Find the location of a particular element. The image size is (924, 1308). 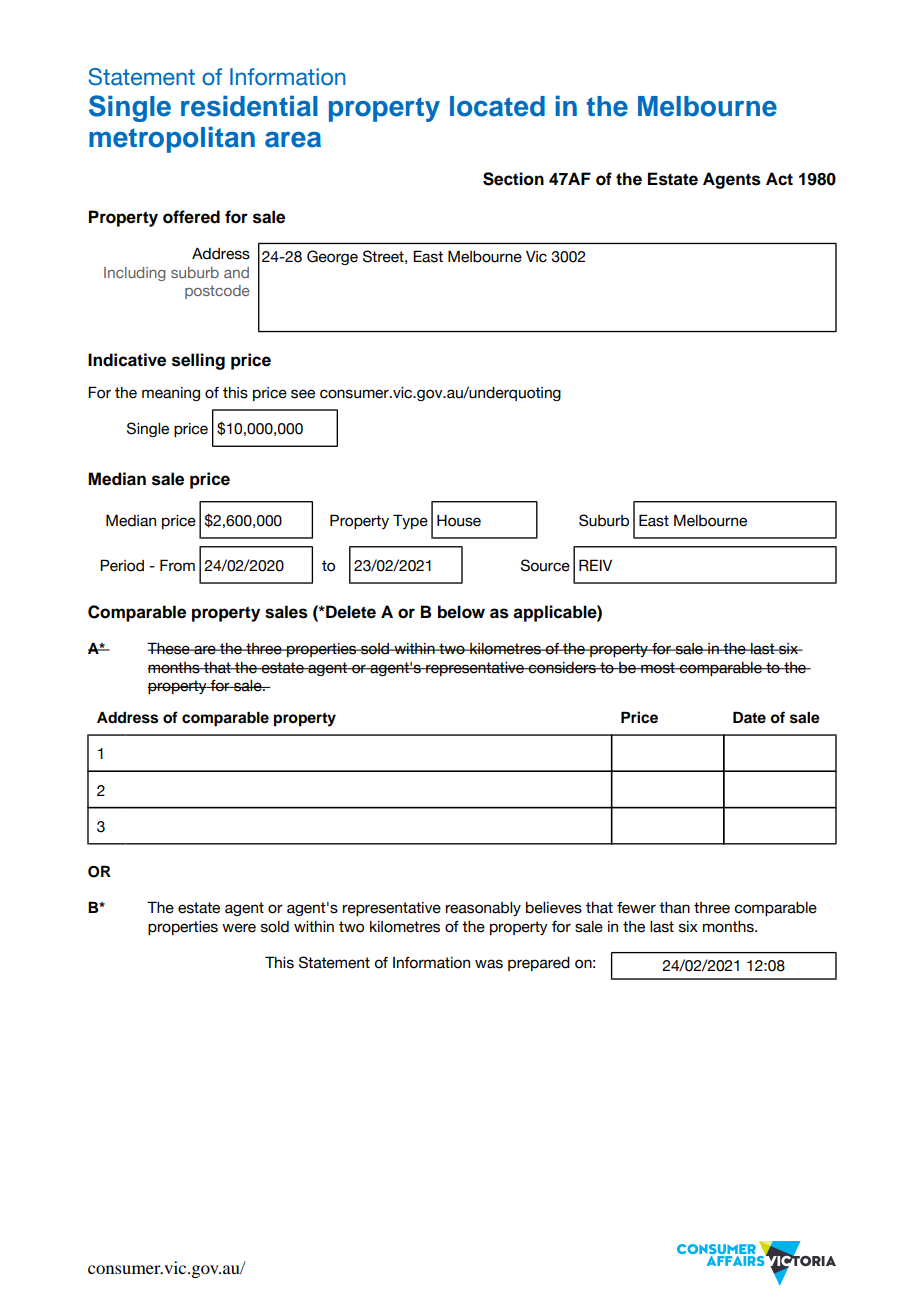

was is located at coordinates (489, 964).
